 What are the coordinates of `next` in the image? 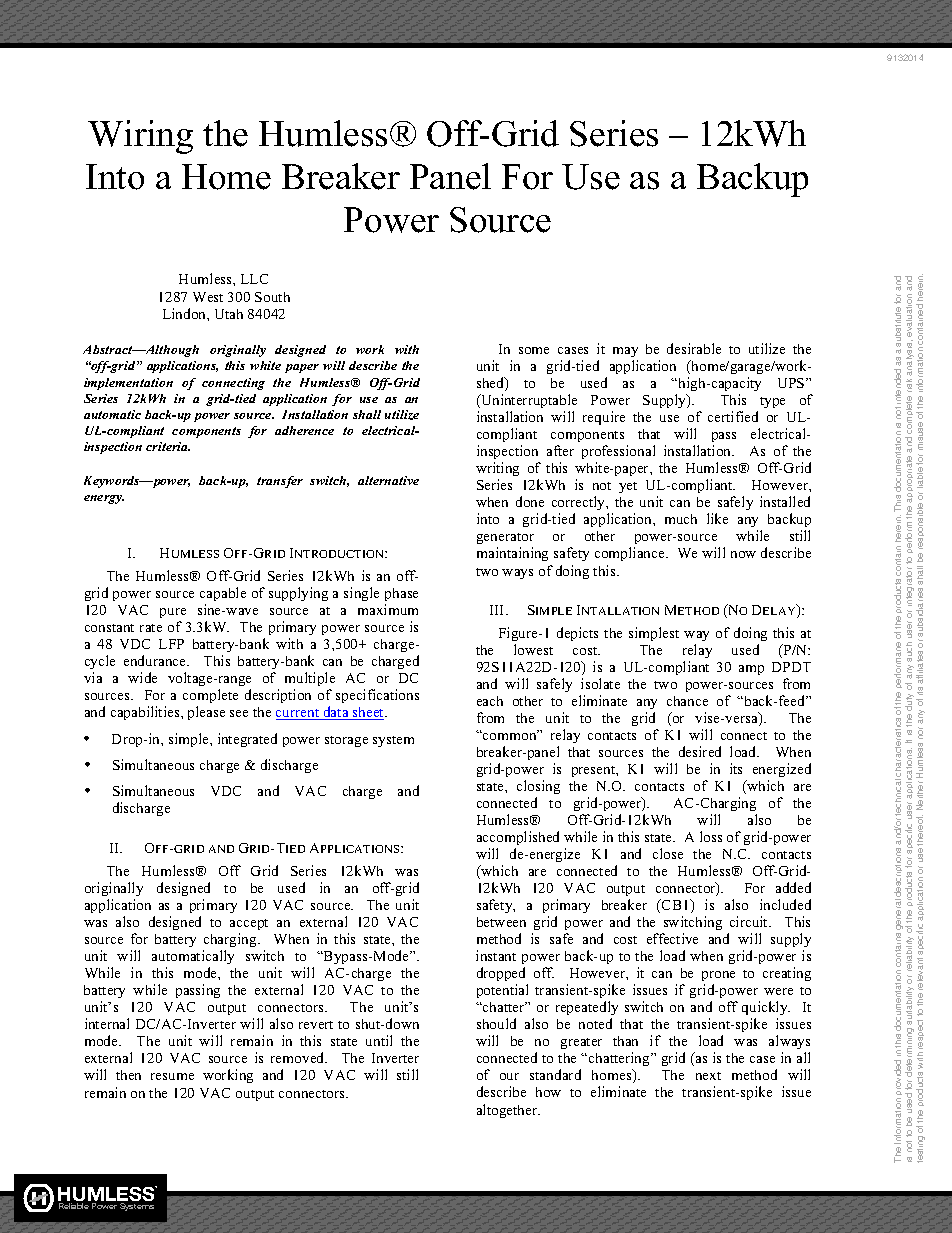 It's located at (708, 1076).
